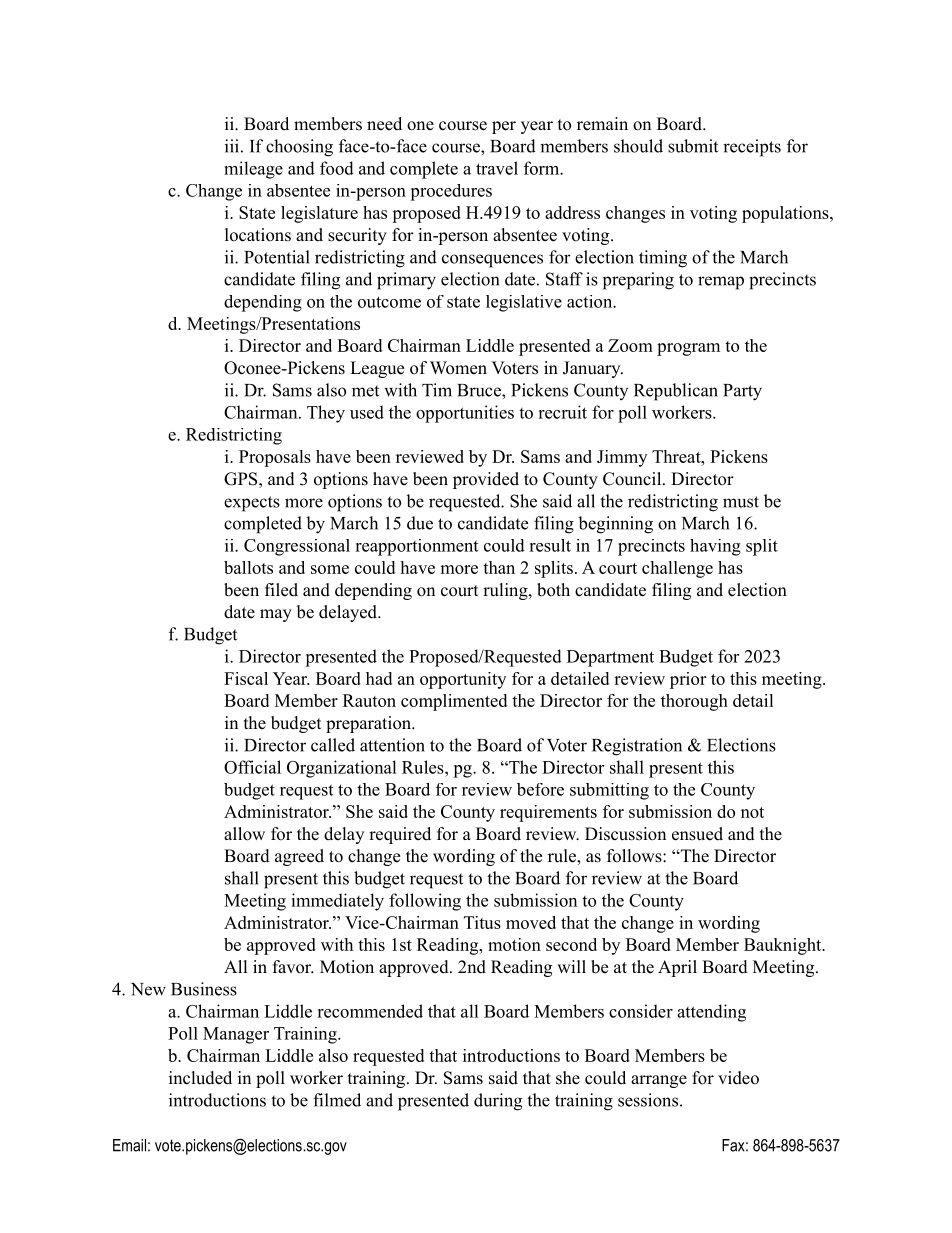 The width and height of the document is (952, 1233). What do you see at coordinates (506, 591) in the document?
I see `ruling` at bounding box center [506, 591].
